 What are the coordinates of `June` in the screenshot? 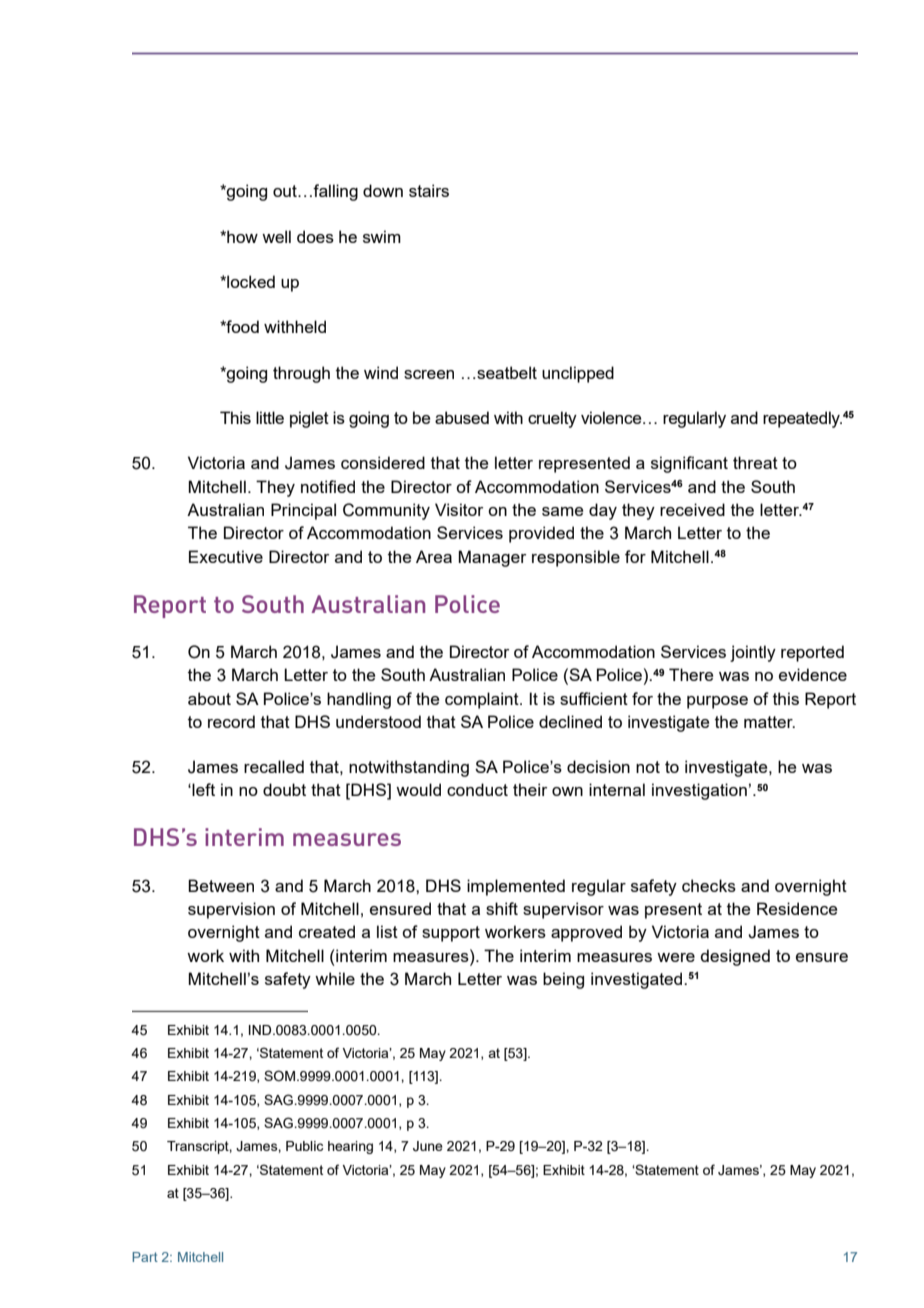 It's located at (428, 1146).
